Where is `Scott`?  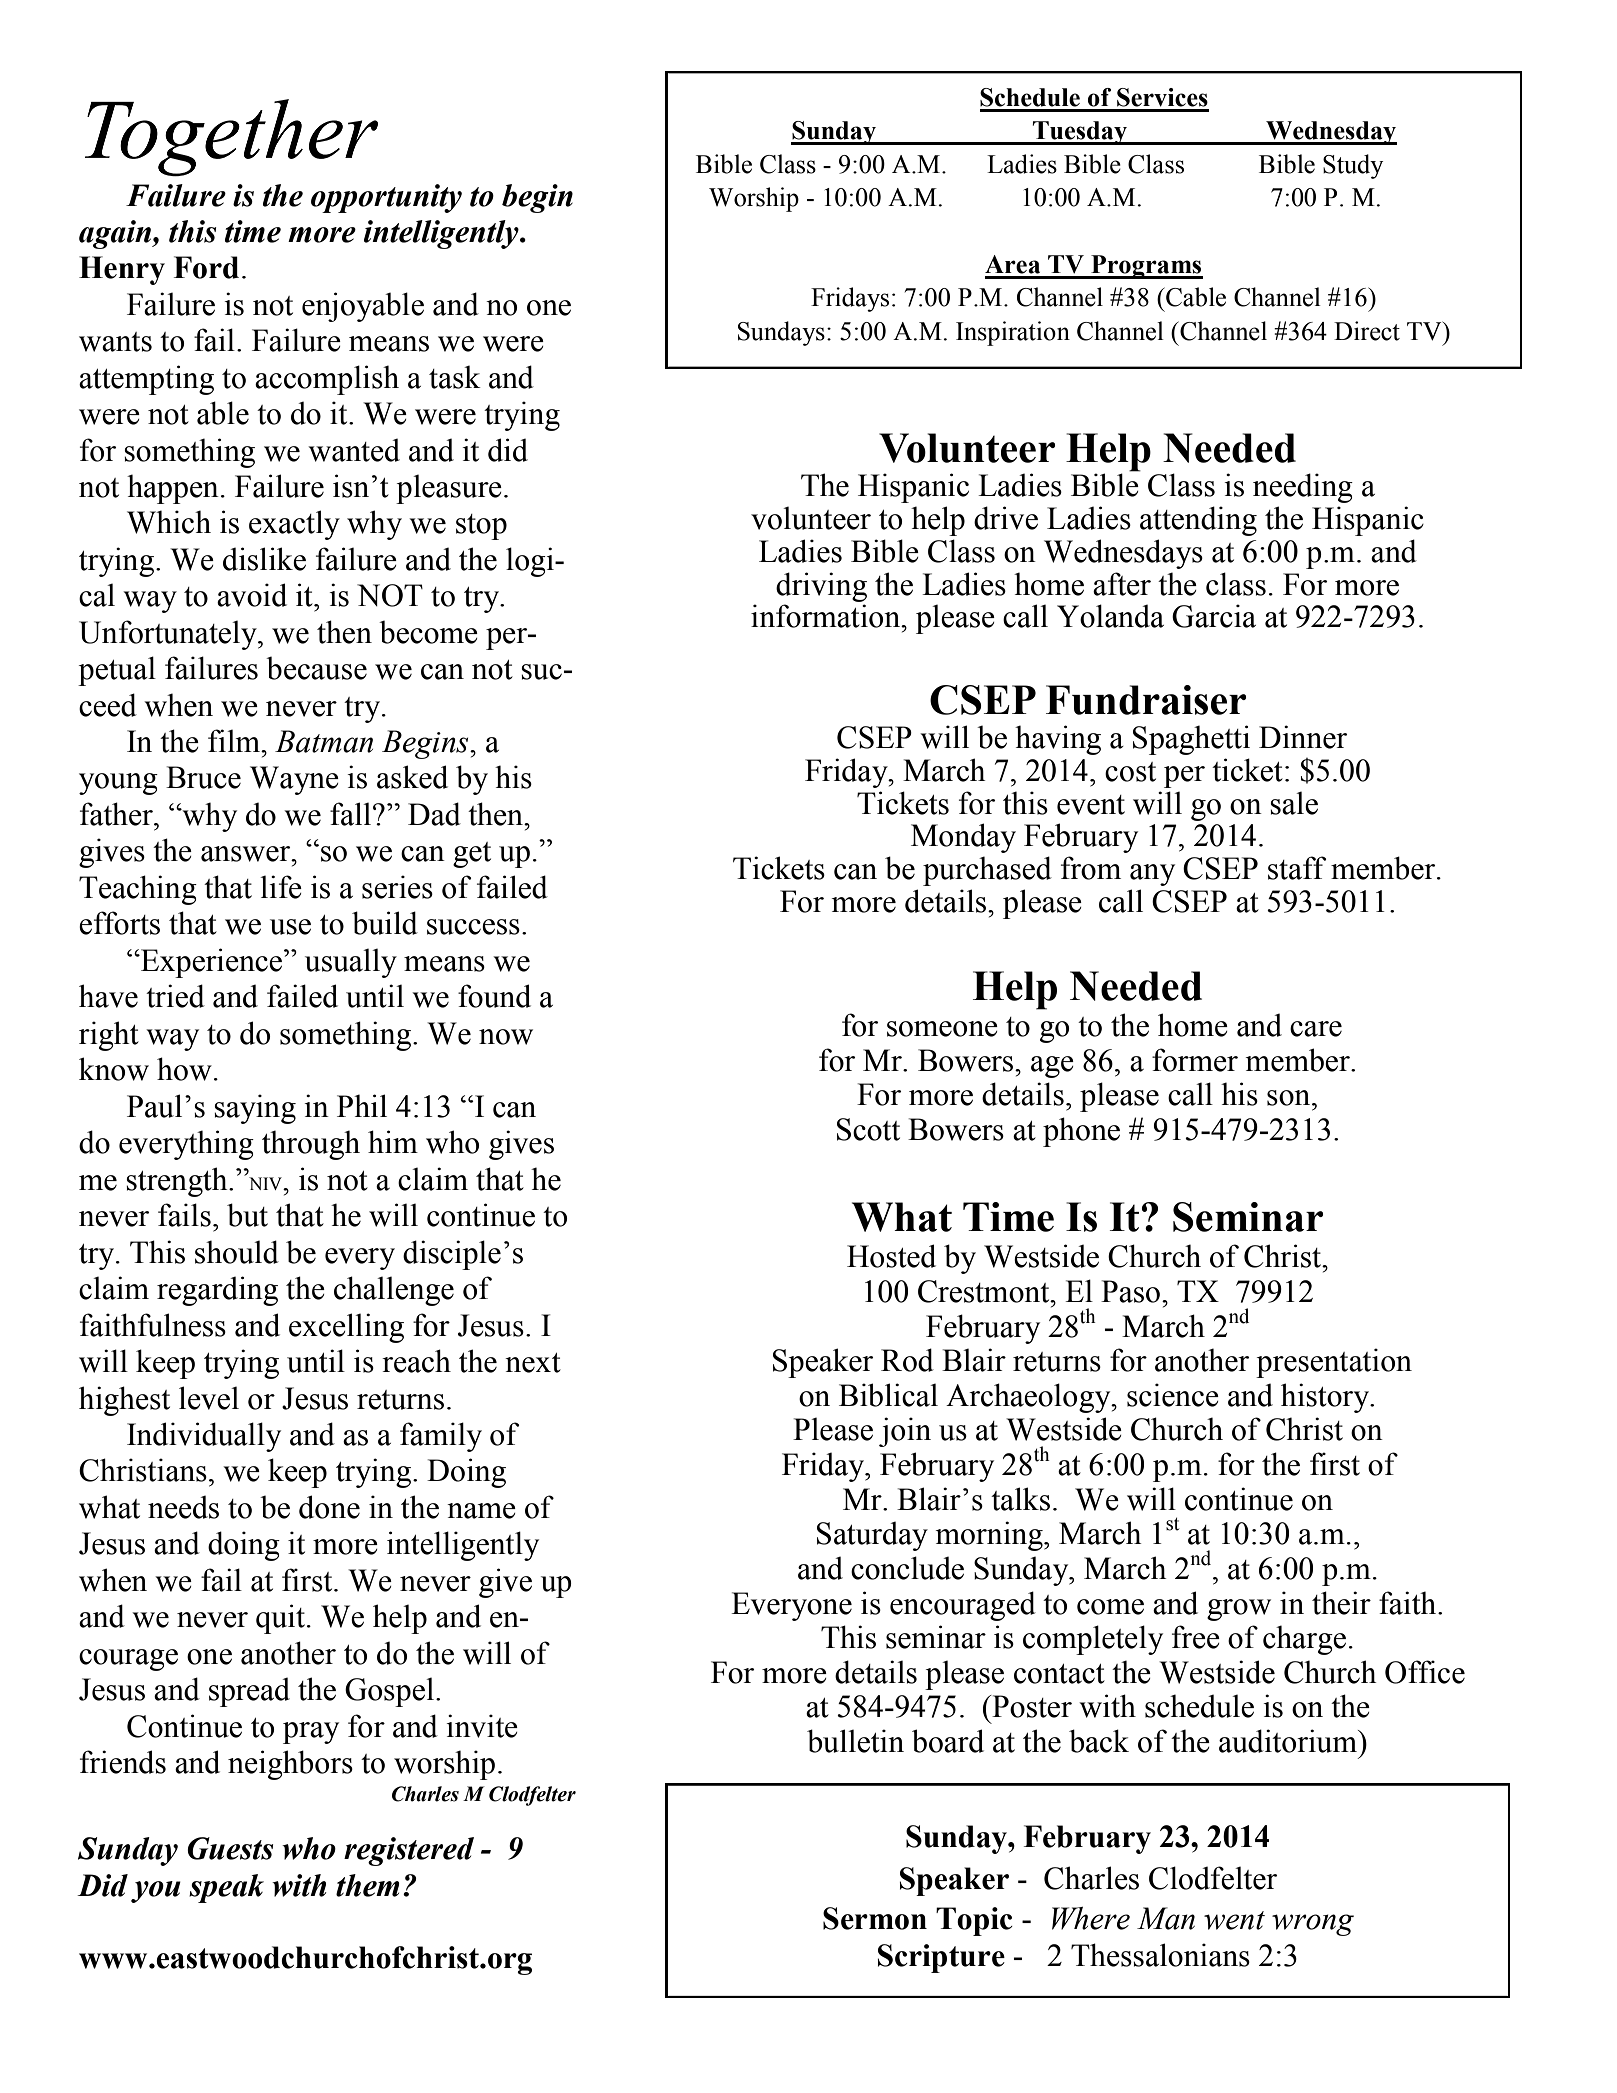 Scott is located at coordinates (868, 1129).
